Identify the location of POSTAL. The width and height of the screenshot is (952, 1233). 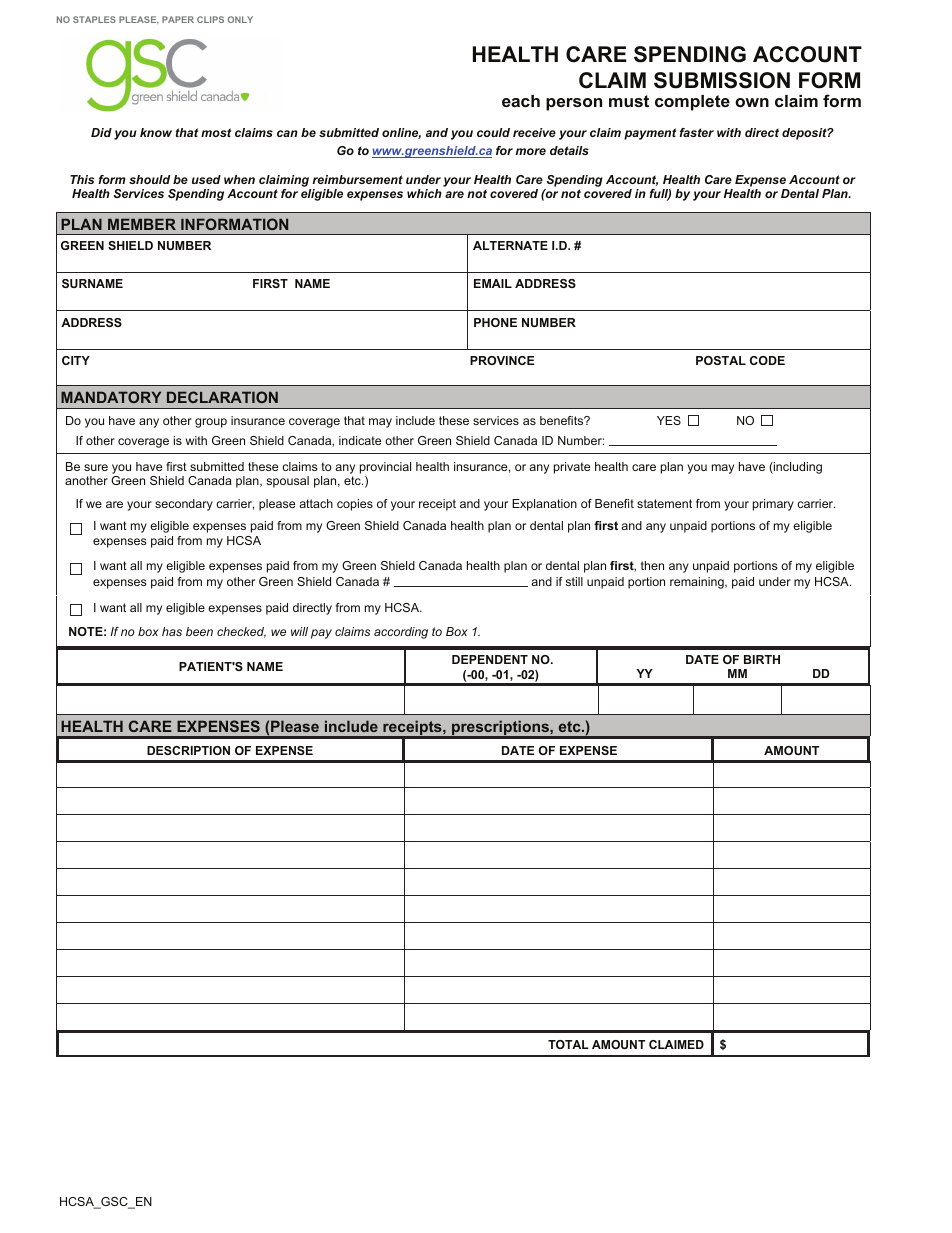
(721, 360).
